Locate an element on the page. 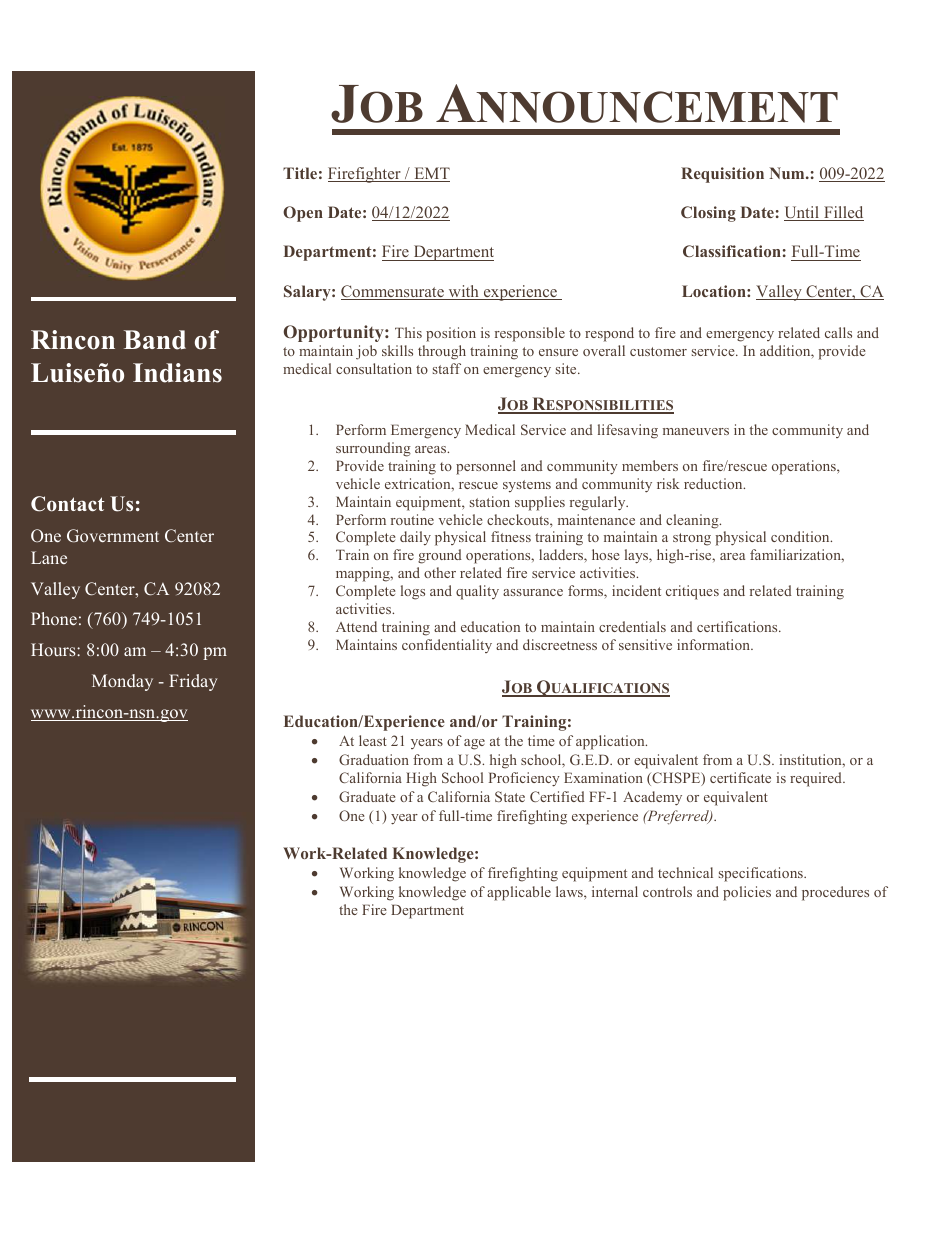 This document has height=1233, width=952. condition is located at coordinates (801, 536).
